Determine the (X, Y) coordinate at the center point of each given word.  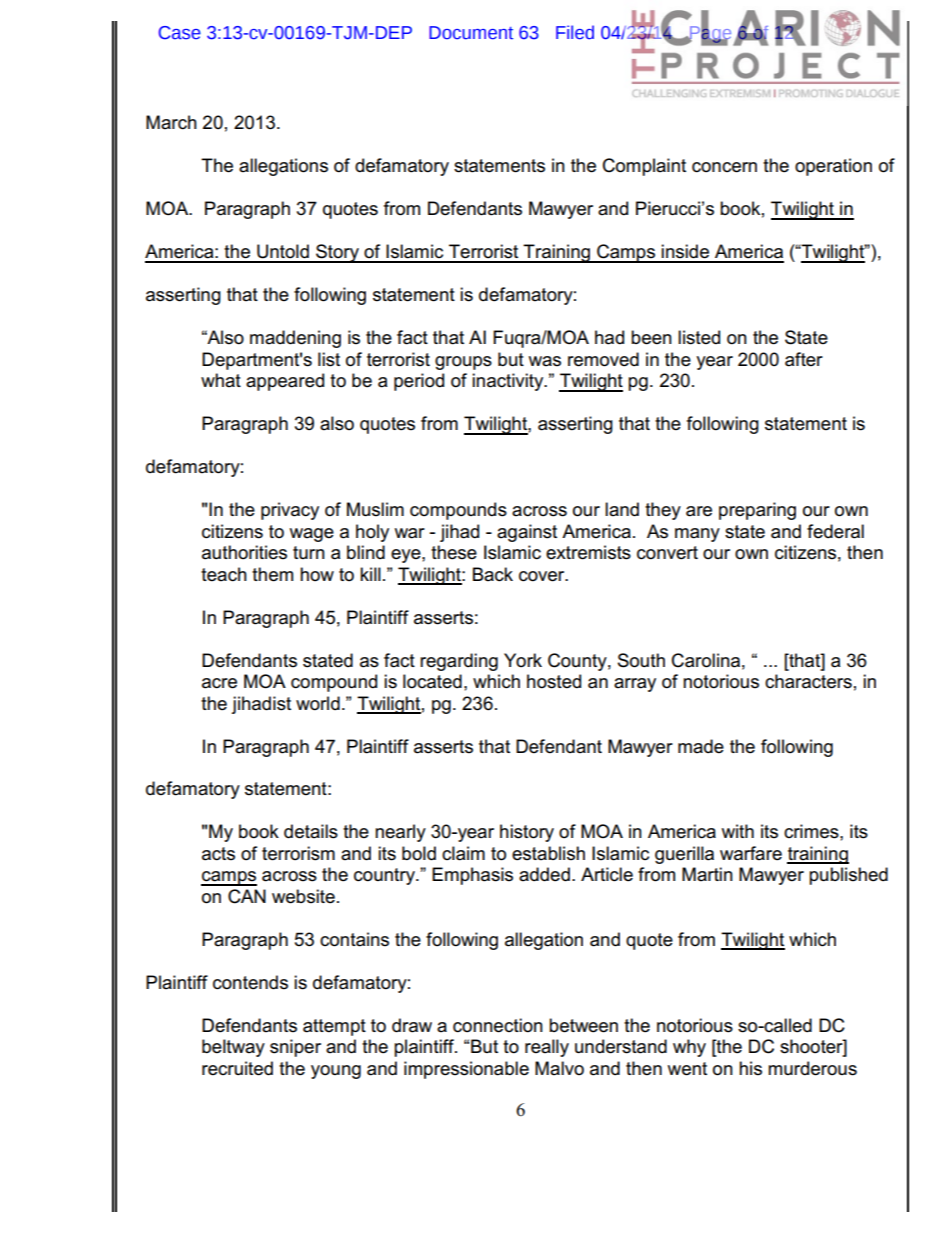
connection (498, 1025)
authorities (244, 552)
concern (724, 167)
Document (471, 33)
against (527, 533)
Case (180, 33)
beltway (233, 1048)
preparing (757, 511)
